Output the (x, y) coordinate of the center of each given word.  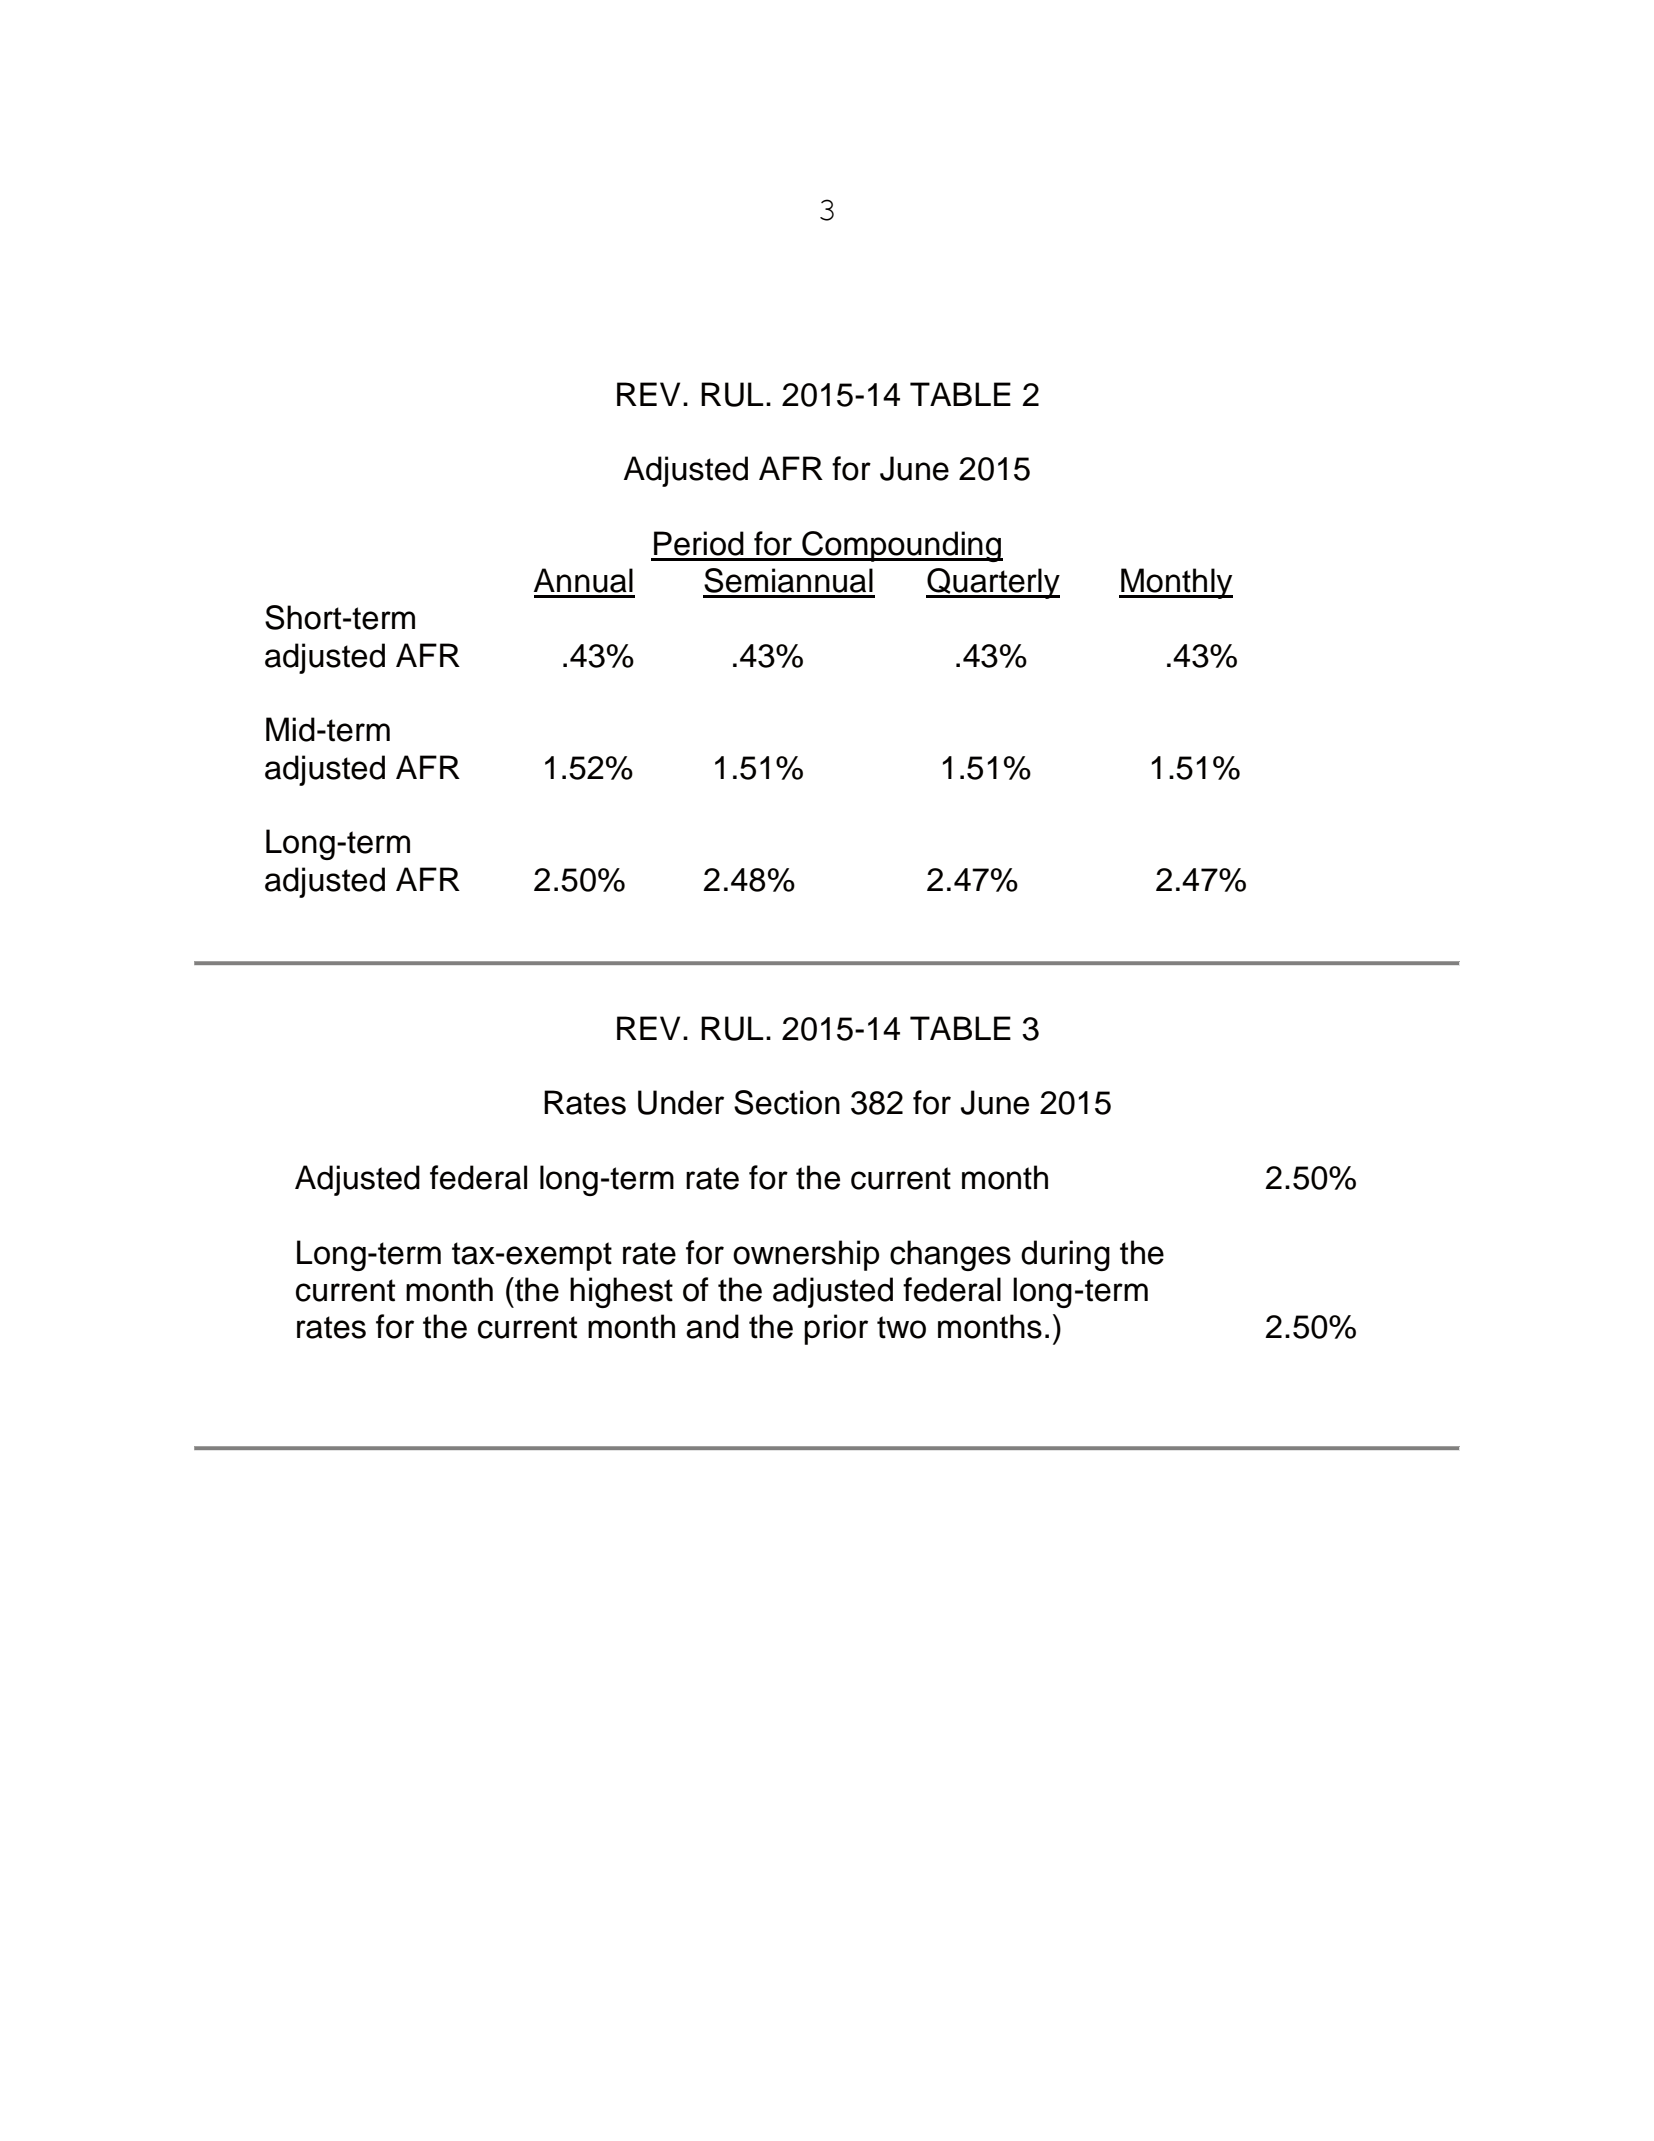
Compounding (901, 546)
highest (621, 1292)
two (901, 1327)
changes (950, 1255)
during (1065, 1255)
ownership (806, 1255)
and (712, 1326)
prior (836, 1329)
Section (787, 1102)
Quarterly (993, 583)
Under (681, 1102)
